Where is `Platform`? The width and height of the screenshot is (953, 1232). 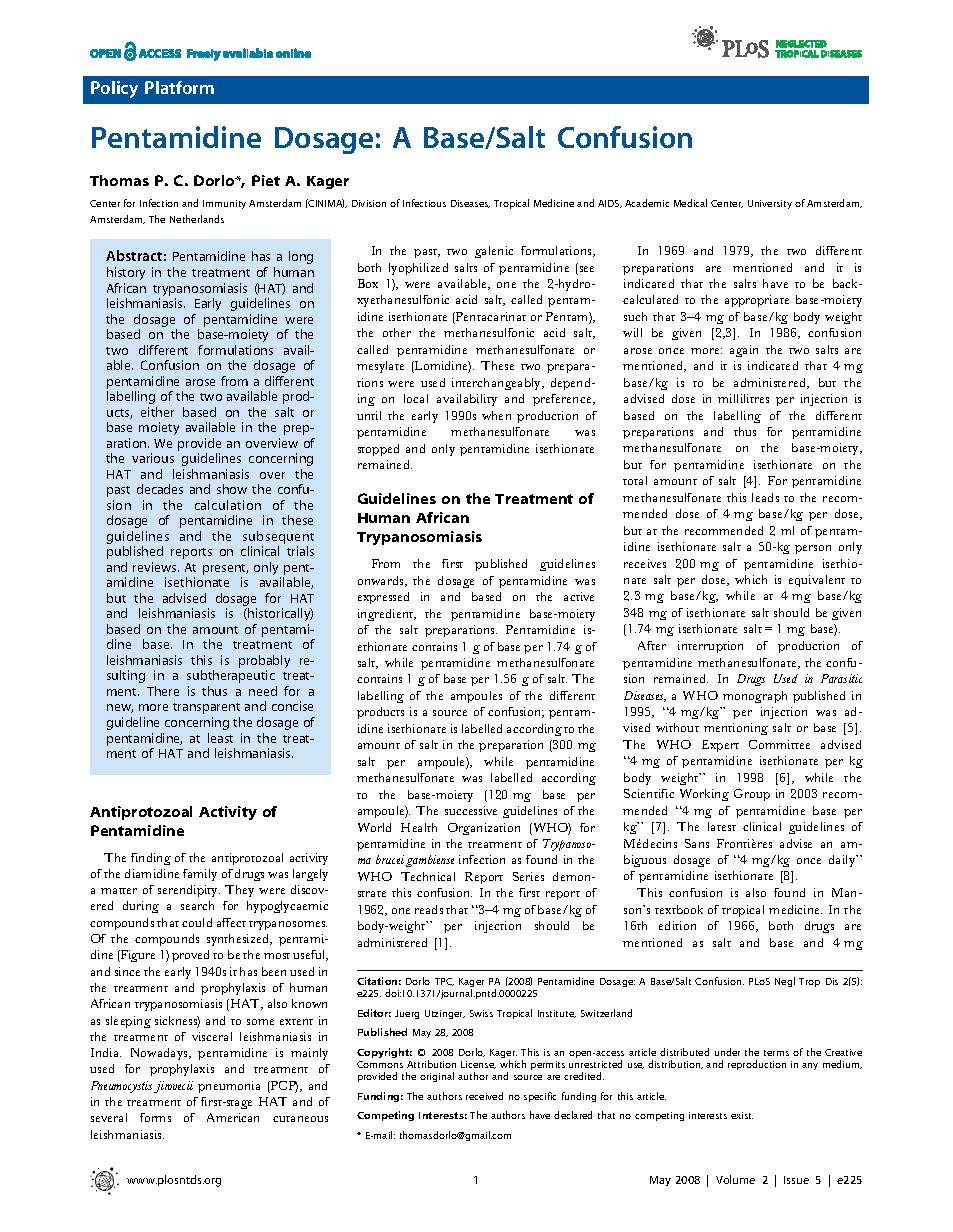 Platform is located at coordinates (179, 87).
